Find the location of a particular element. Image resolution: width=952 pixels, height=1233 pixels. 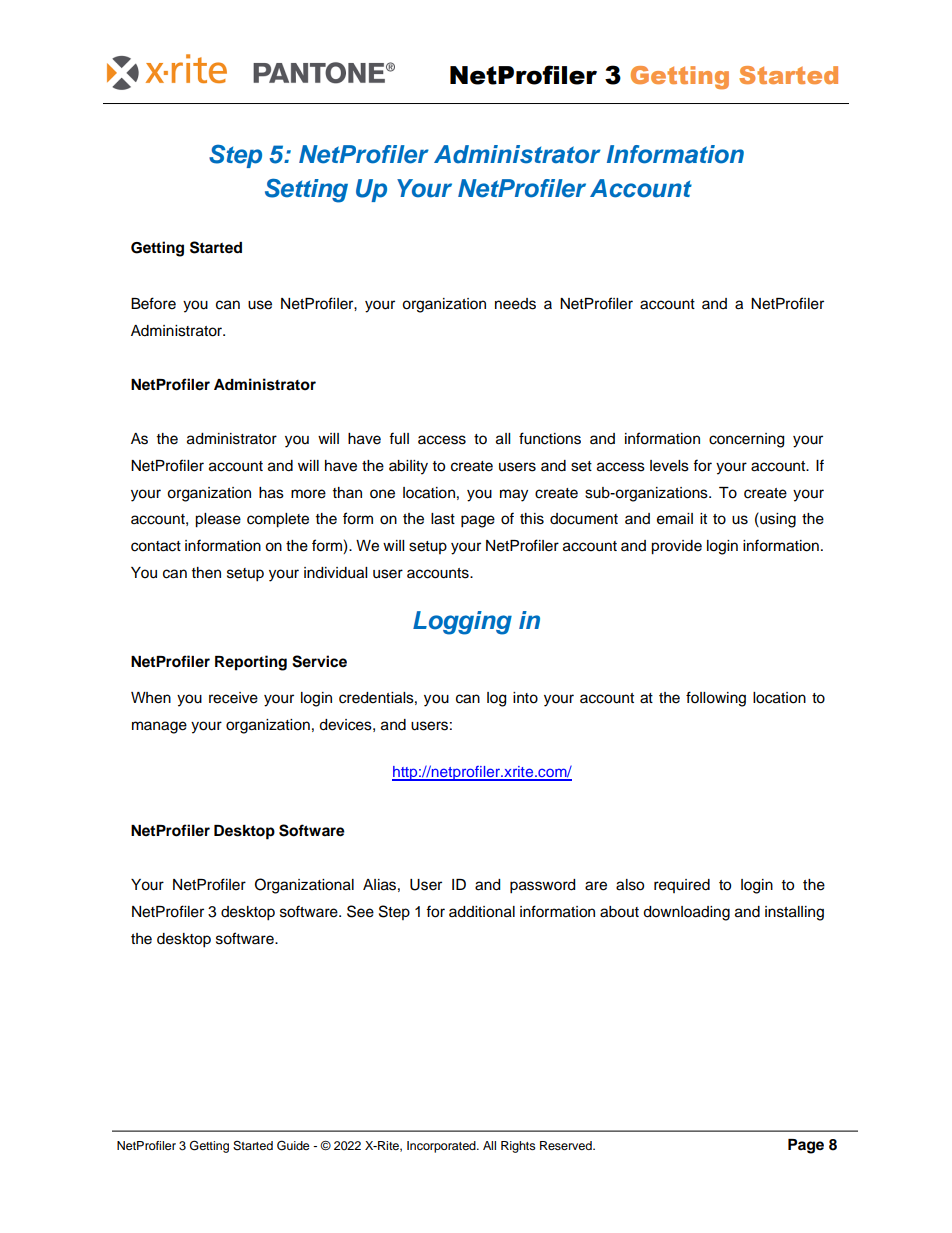

concerning is located at coordinates (746, 440).
